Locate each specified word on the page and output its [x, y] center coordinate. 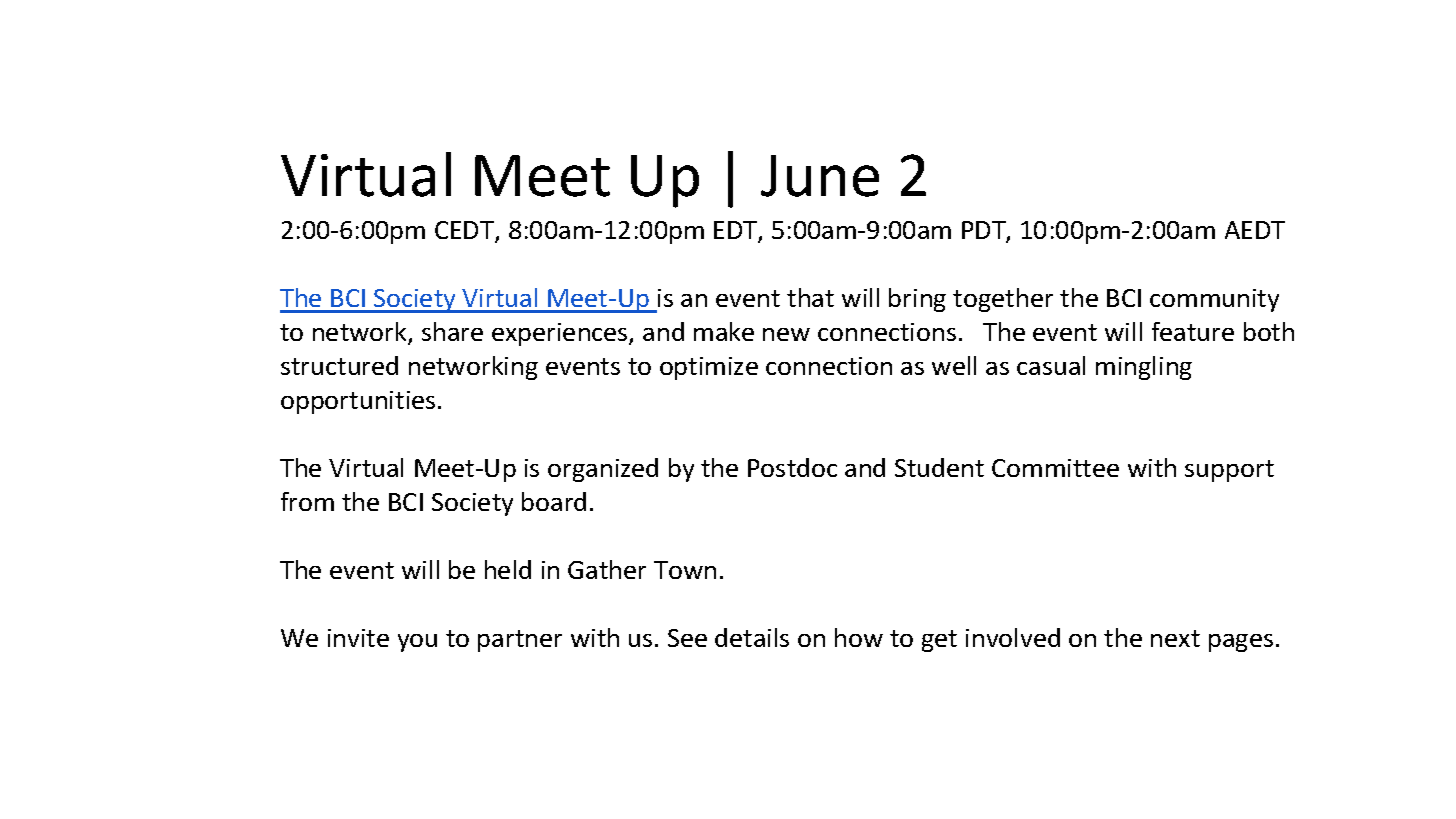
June [820, 176]
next [1175, 638]
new [786, 334]
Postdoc [792, 467]
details [752, 637]
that [810, 297]
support [1229, 471]
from [307, 501]
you [417, 643]
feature [1193, 331]
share [452, 331]
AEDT [1255, 230]
